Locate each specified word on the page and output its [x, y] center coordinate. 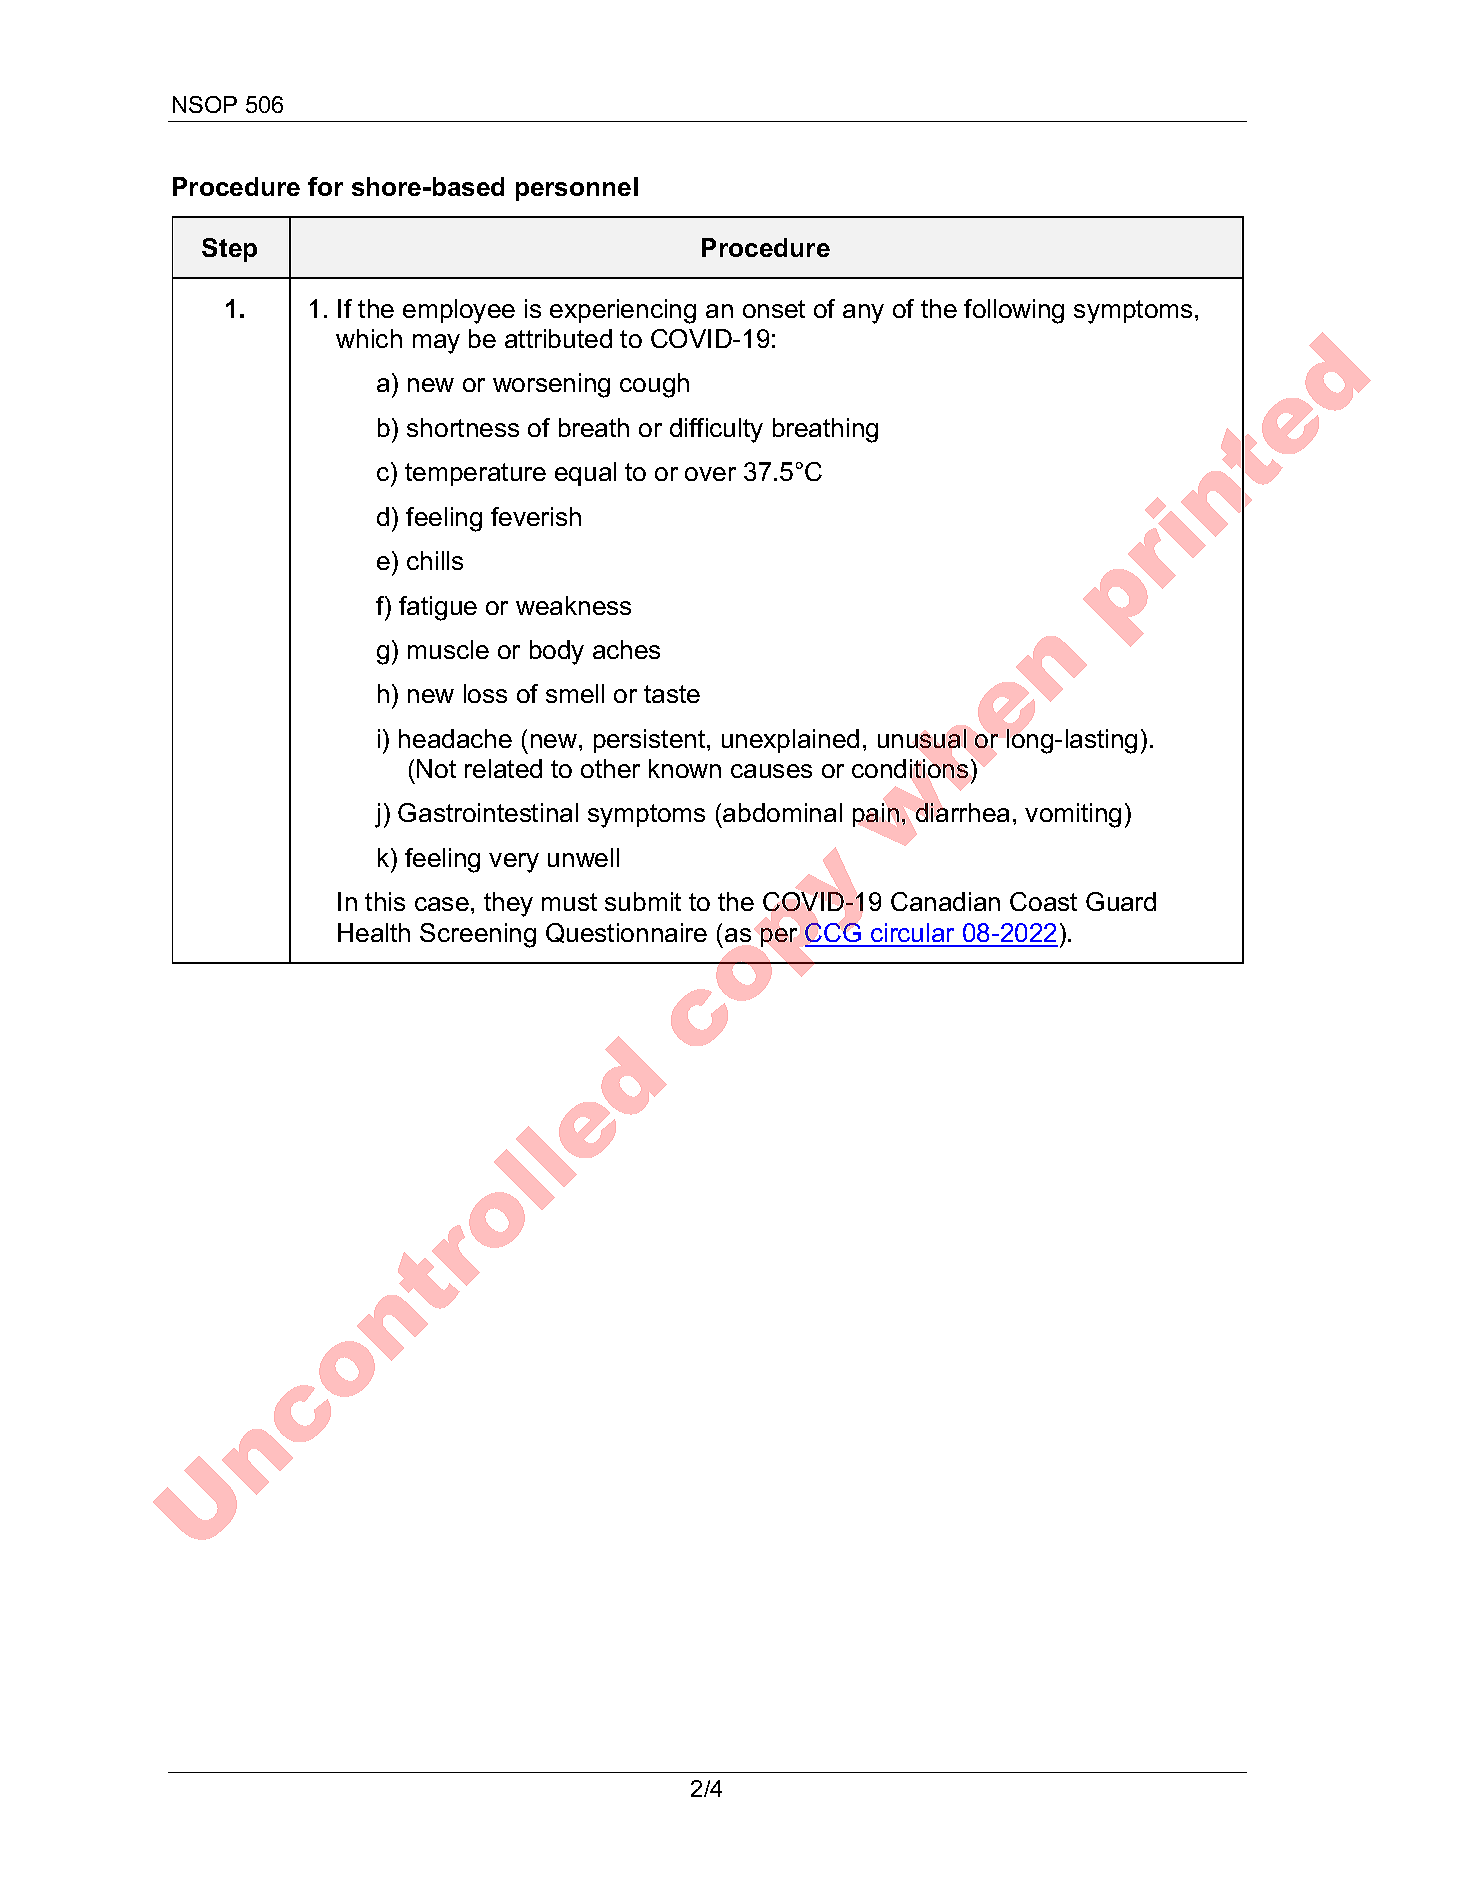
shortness [463, 427]
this [385, 901]
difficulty [716, 430]
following [1014, 311]
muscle [448, 649]
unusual [922, 738]
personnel [577, 189]
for [325, 186]
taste [672, 694]
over [710, 474]
